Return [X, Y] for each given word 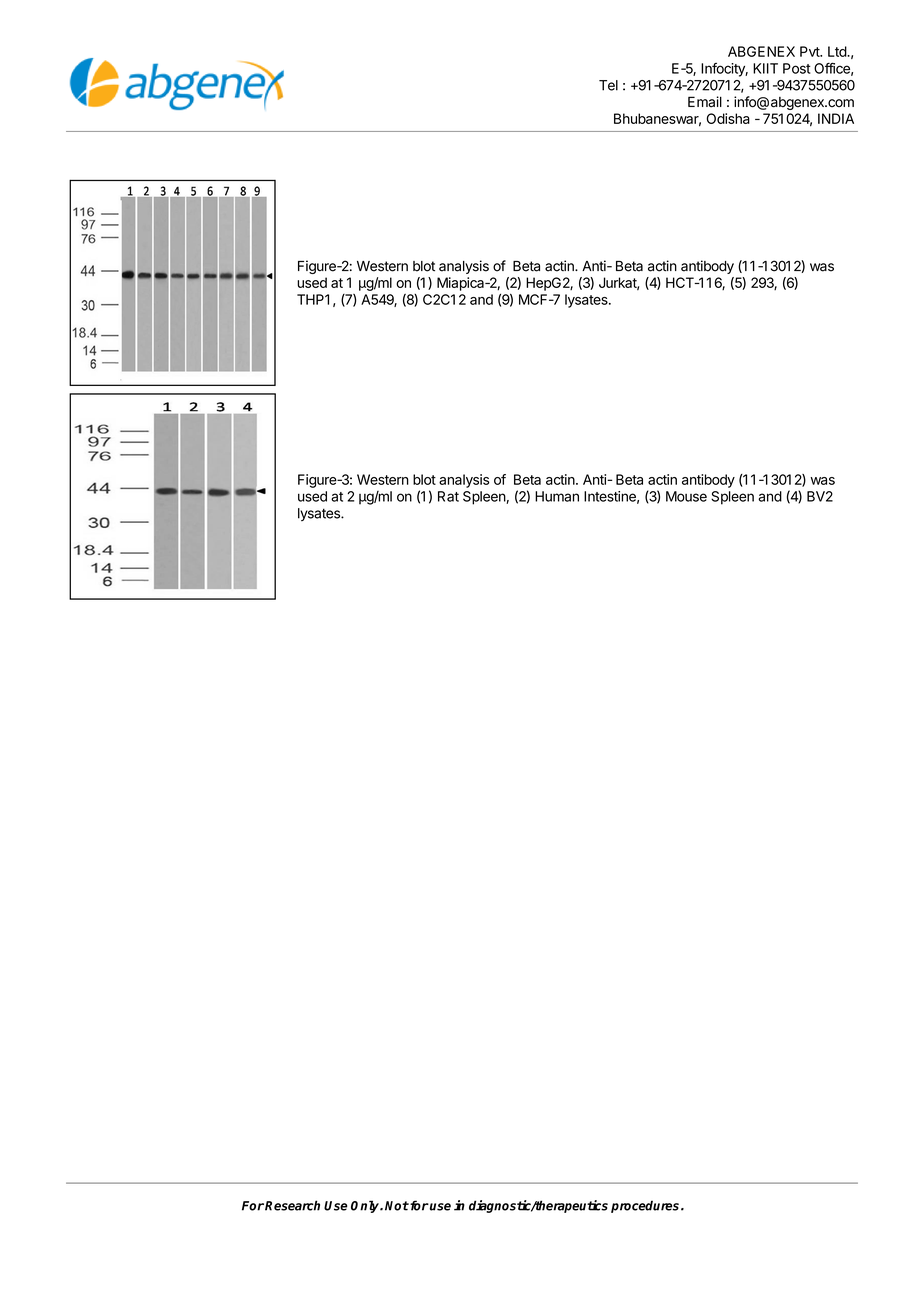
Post [797, 68]
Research [292, 1205]
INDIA [836, 118]
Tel [608, 85]
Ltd [838, 51]
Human [557, 496]
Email [705, 102]
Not [397, 1206]
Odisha [728, 118]
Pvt [810, 51]
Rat [448, 496]
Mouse [686, 496]
